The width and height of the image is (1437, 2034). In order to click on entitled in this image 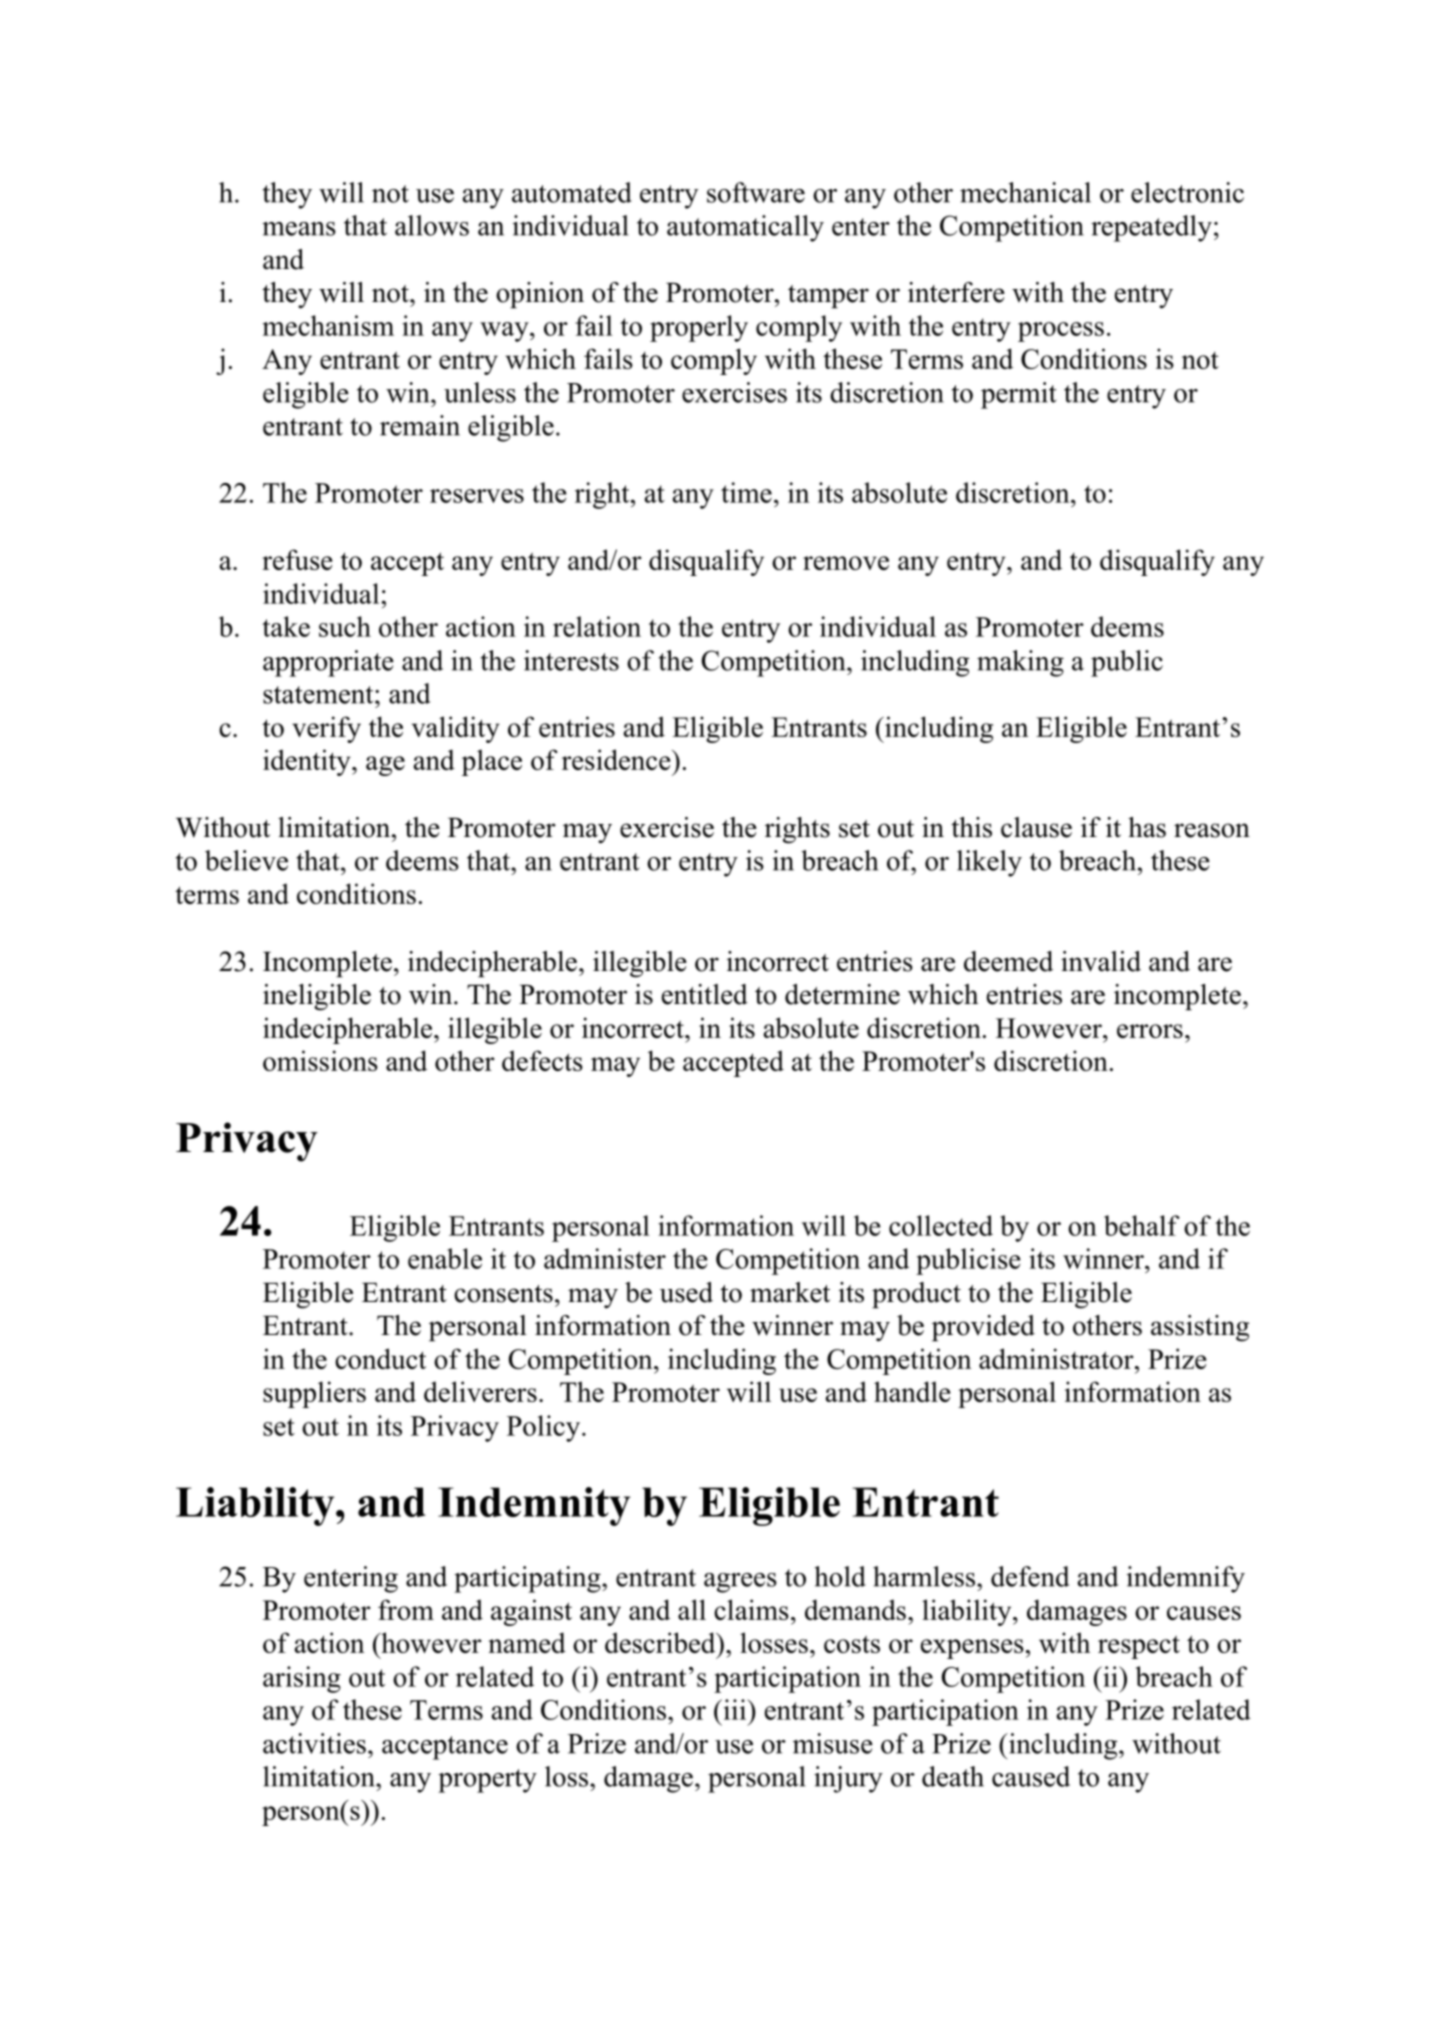, I will do `click(705, 994)`.
